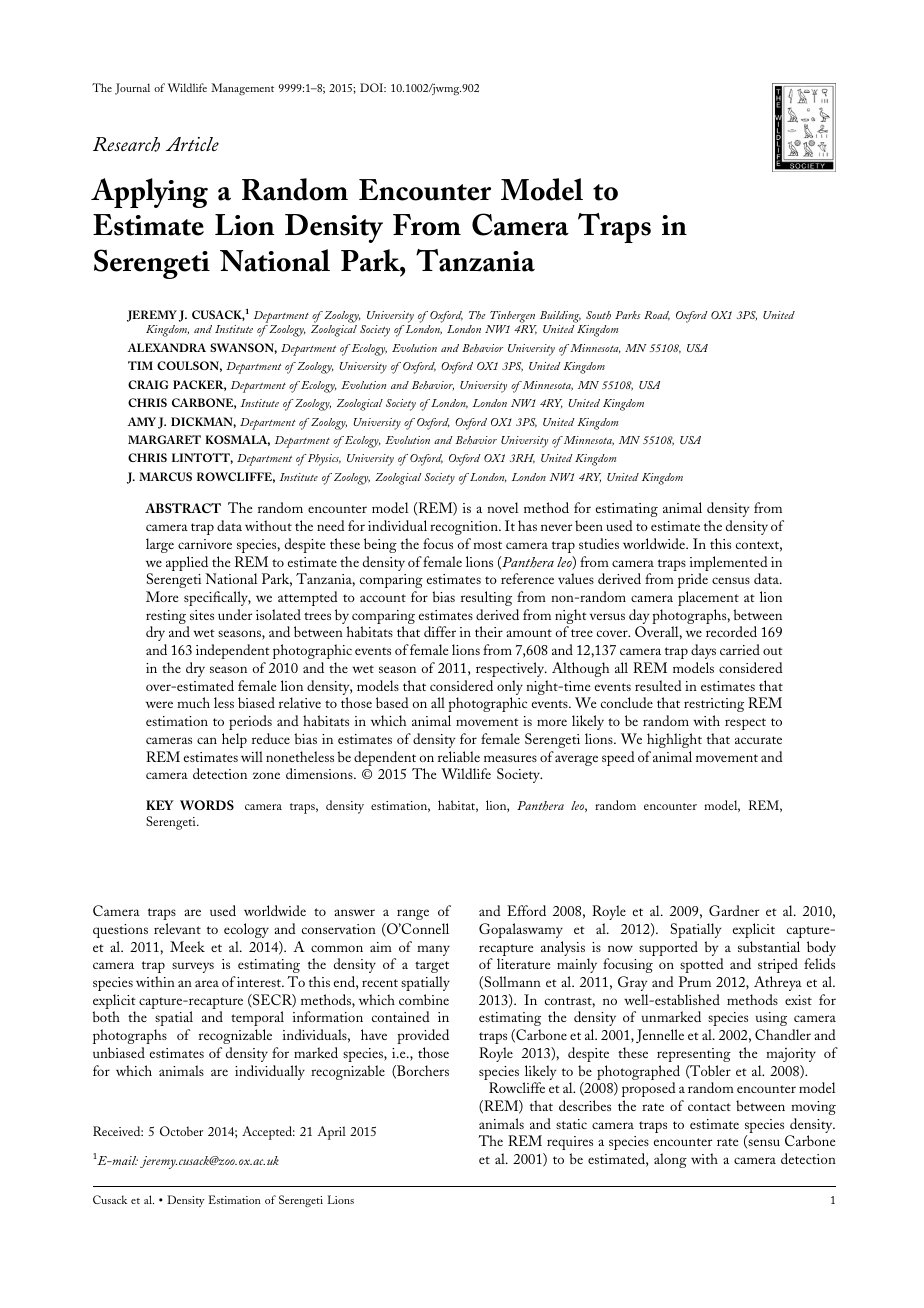  What do you see at coordinates (207, 805) in the screenshot?
I see `WORDS` at bounding box center [207, 805].
